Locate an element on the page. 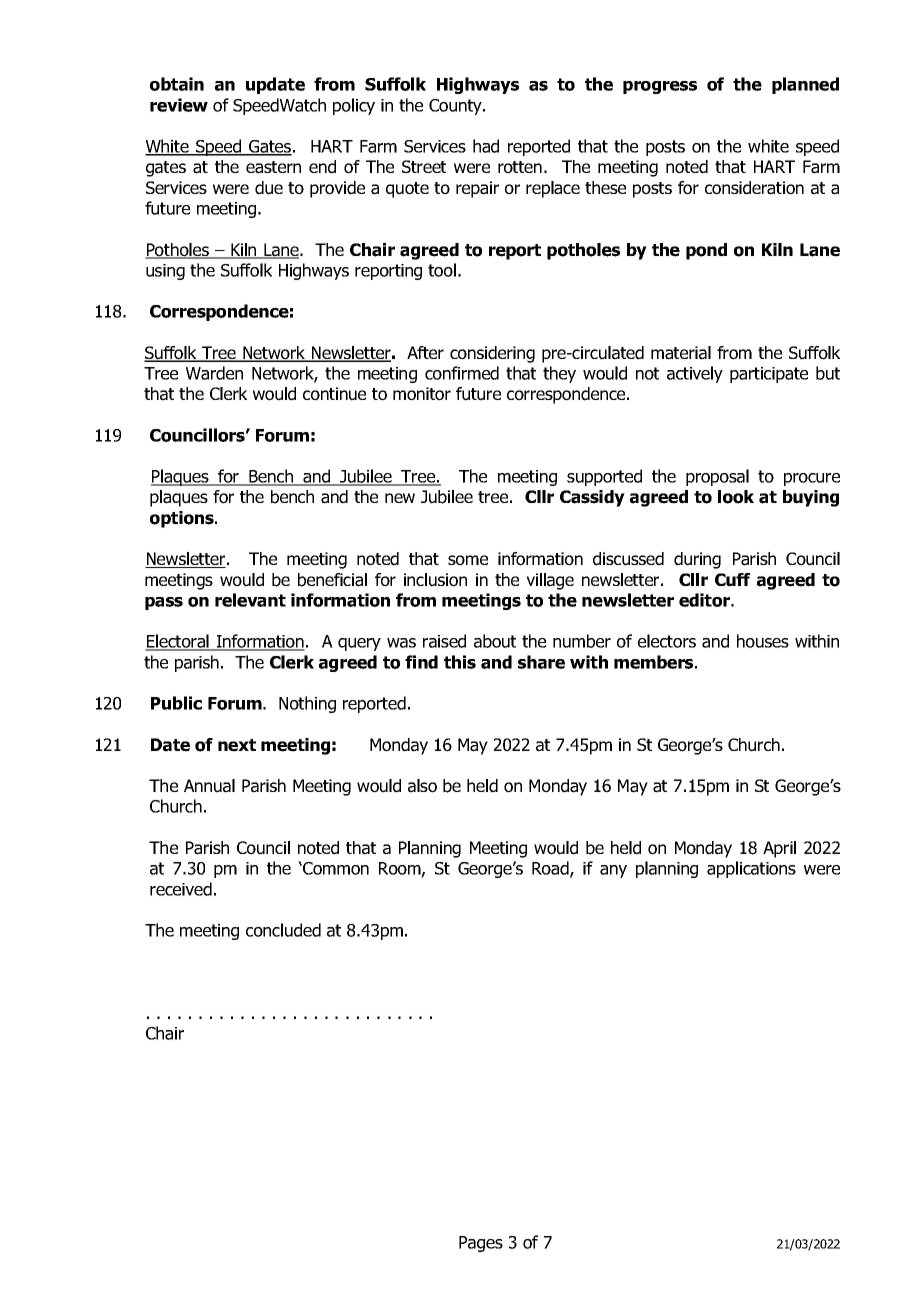 The height and width of the page is (1308, 924). had is located at coordinates (486, 146).
